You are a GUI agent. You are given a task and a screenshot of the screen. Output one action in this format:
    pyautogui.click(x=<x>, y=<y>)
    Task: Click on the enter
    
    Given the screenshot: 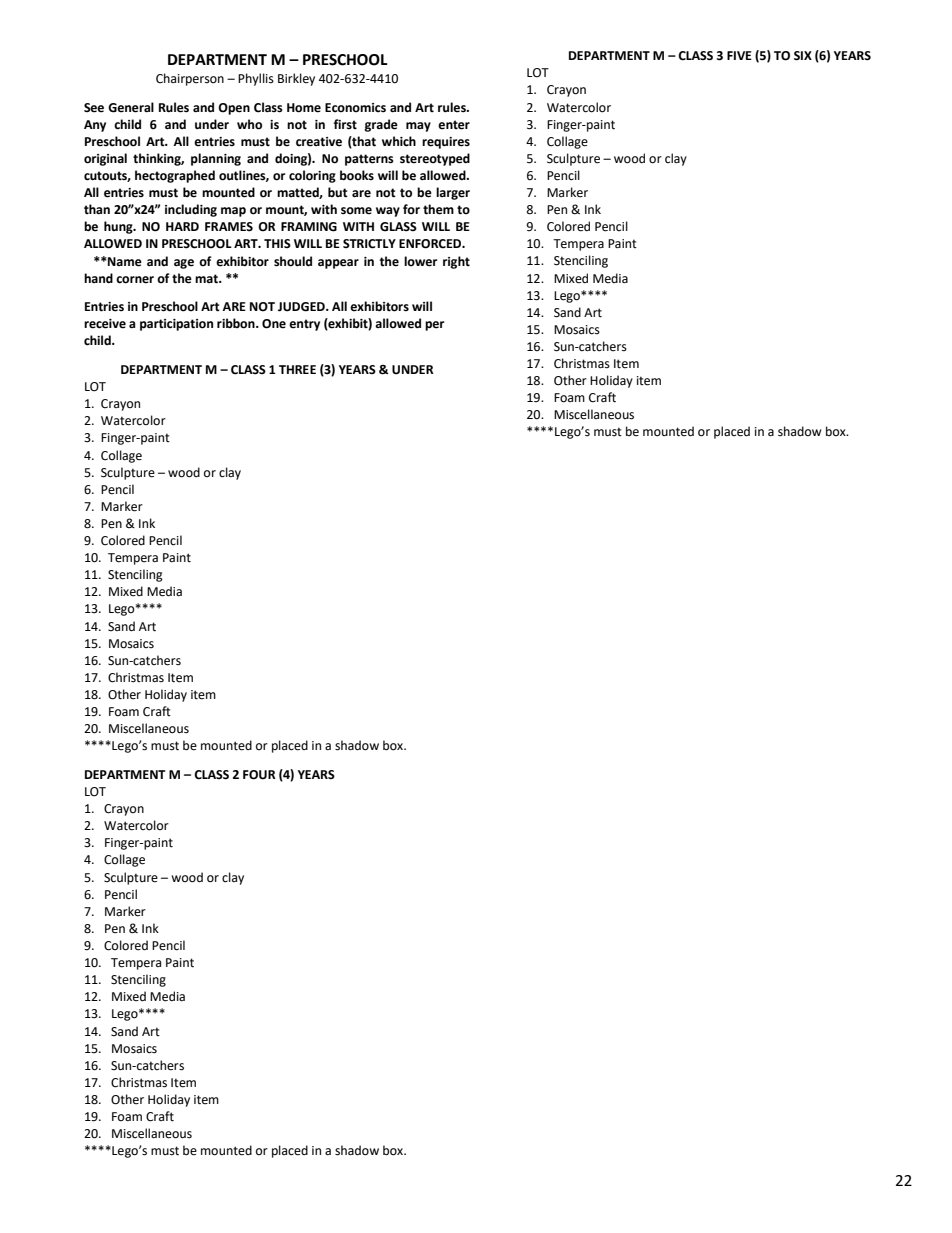 What is the action you would take?
    pyautogui.click(x=454, y=125)
